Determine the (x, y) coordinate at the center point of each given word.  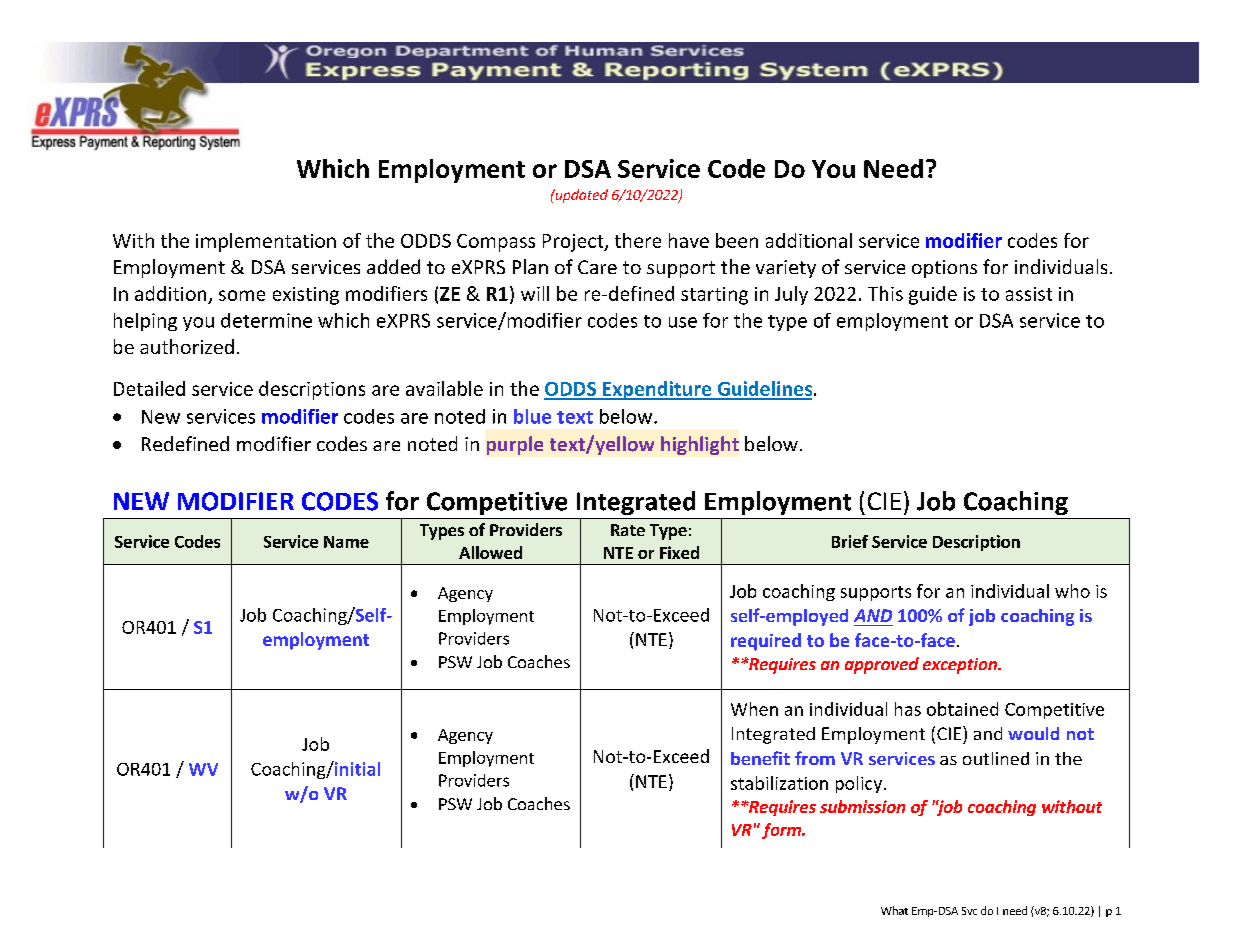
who (1072, 591)
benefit (760, 758)
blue (532, 416)
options (944, 269)
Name (346, 542)
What (894, 910)
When (754, 709)
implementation (266, 242)
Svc (969, 911)
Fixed (679, 552)
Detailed (149, 388)
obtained (962, 709)
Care (597, 267)
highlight (700, 445)
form (782, 831)
